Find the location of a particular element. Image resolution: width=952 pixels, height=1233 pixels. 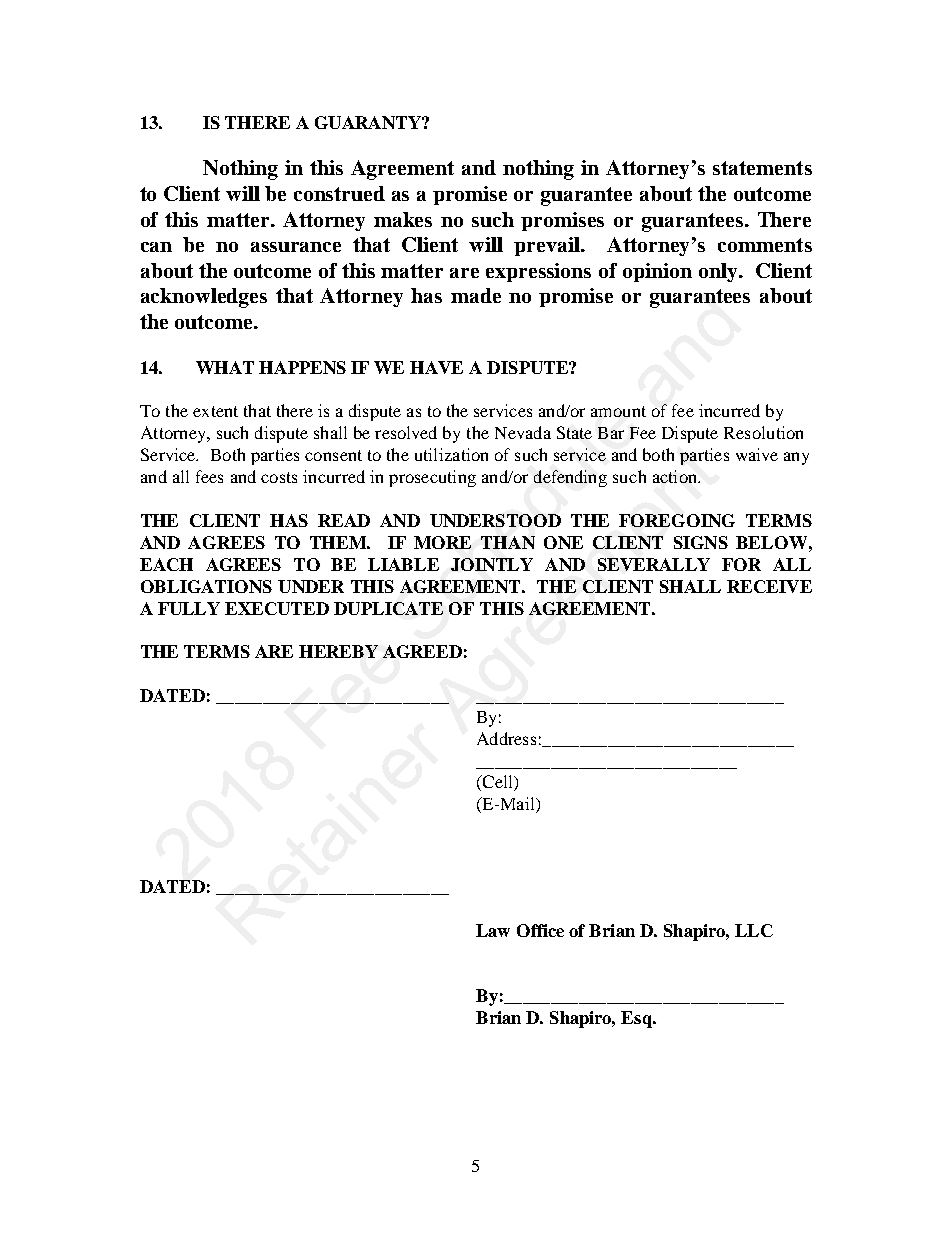

assurance is located at coordinates (296, 247).
